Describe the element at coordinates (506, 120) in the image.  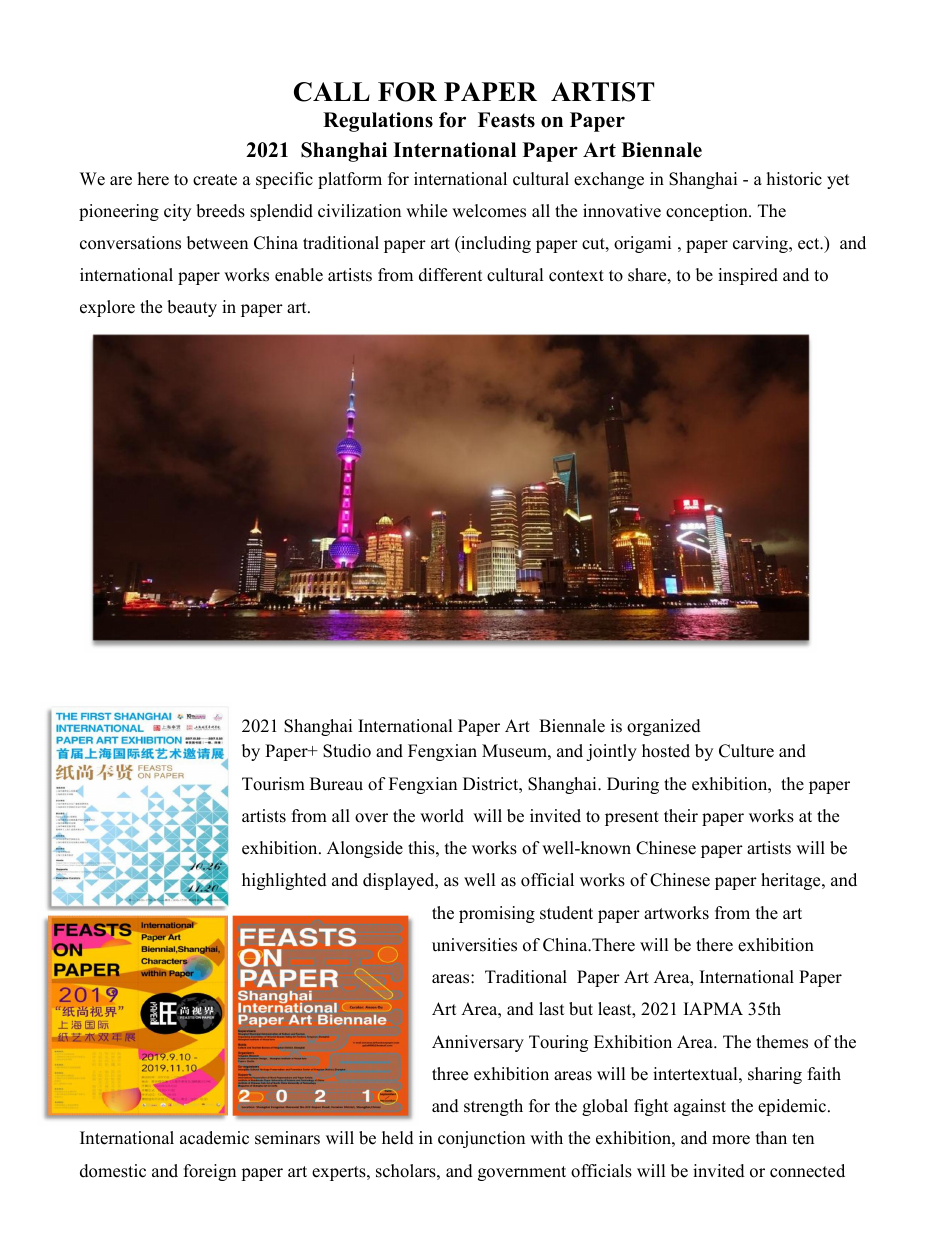
I see `Feasts` at that location.
